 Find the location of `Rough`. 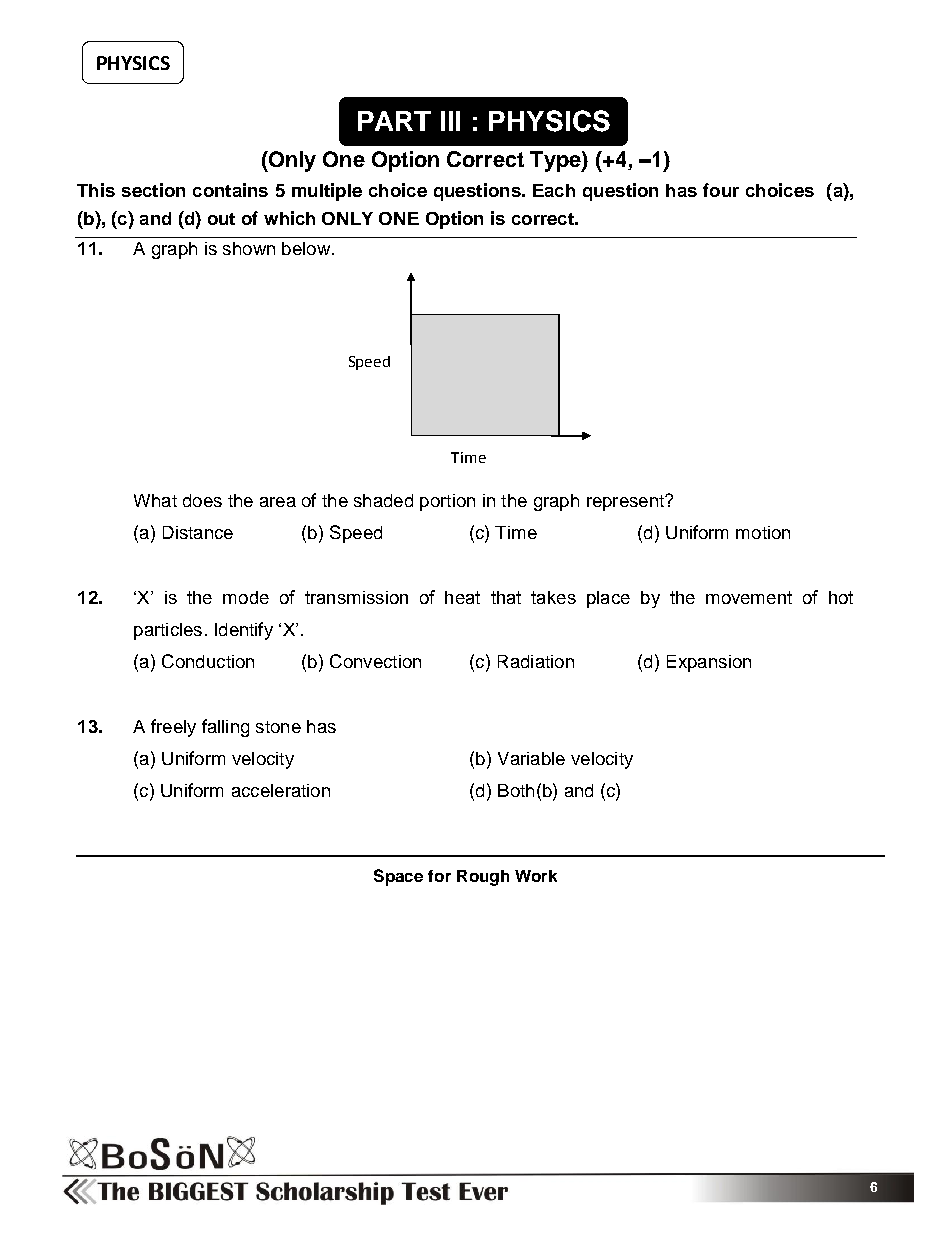

Rough is located at coordinates (483, 878).
